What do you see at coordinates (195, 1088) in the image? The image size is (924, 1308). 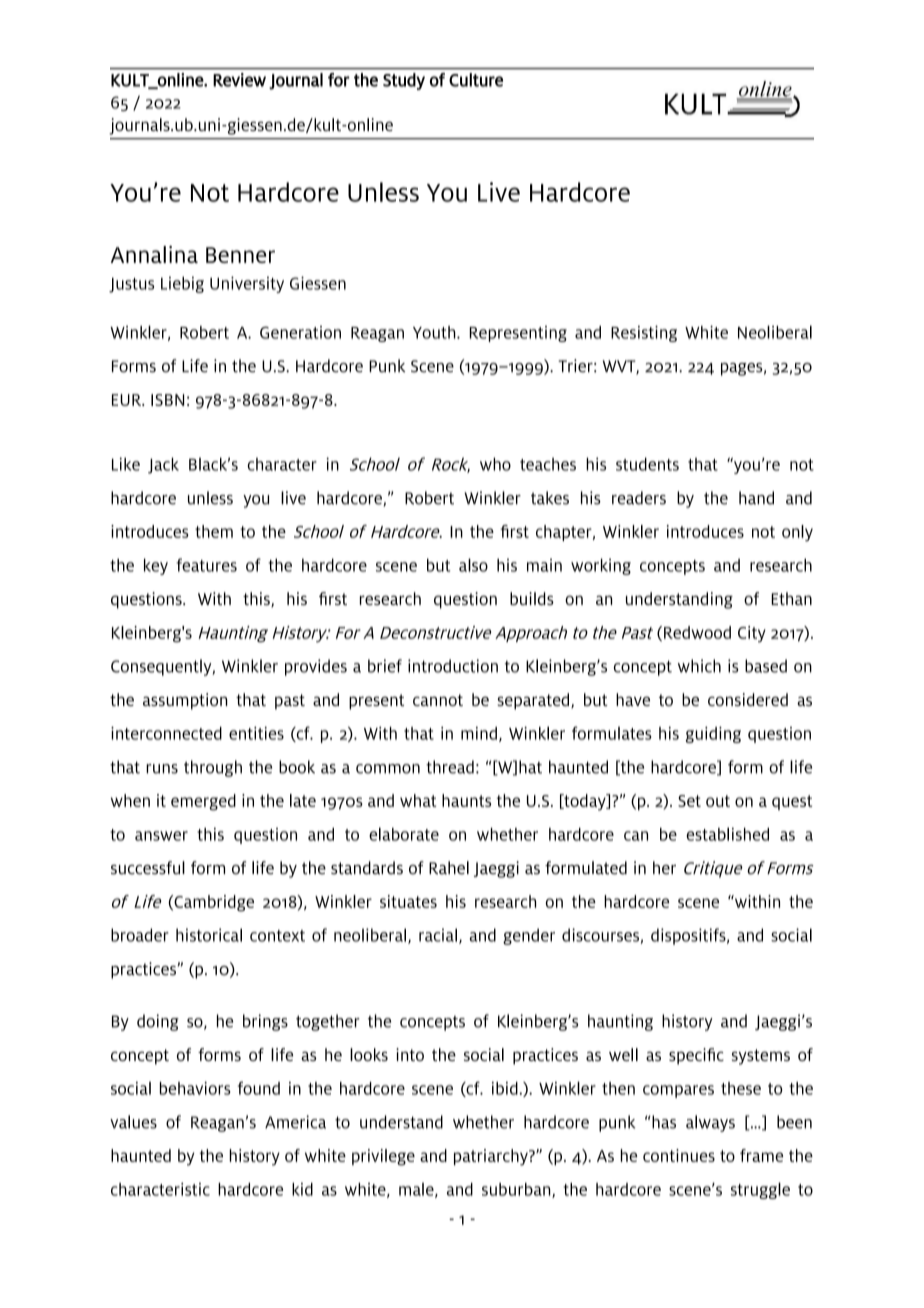 I see `behaviors` at bounding box center [195, 1088].
